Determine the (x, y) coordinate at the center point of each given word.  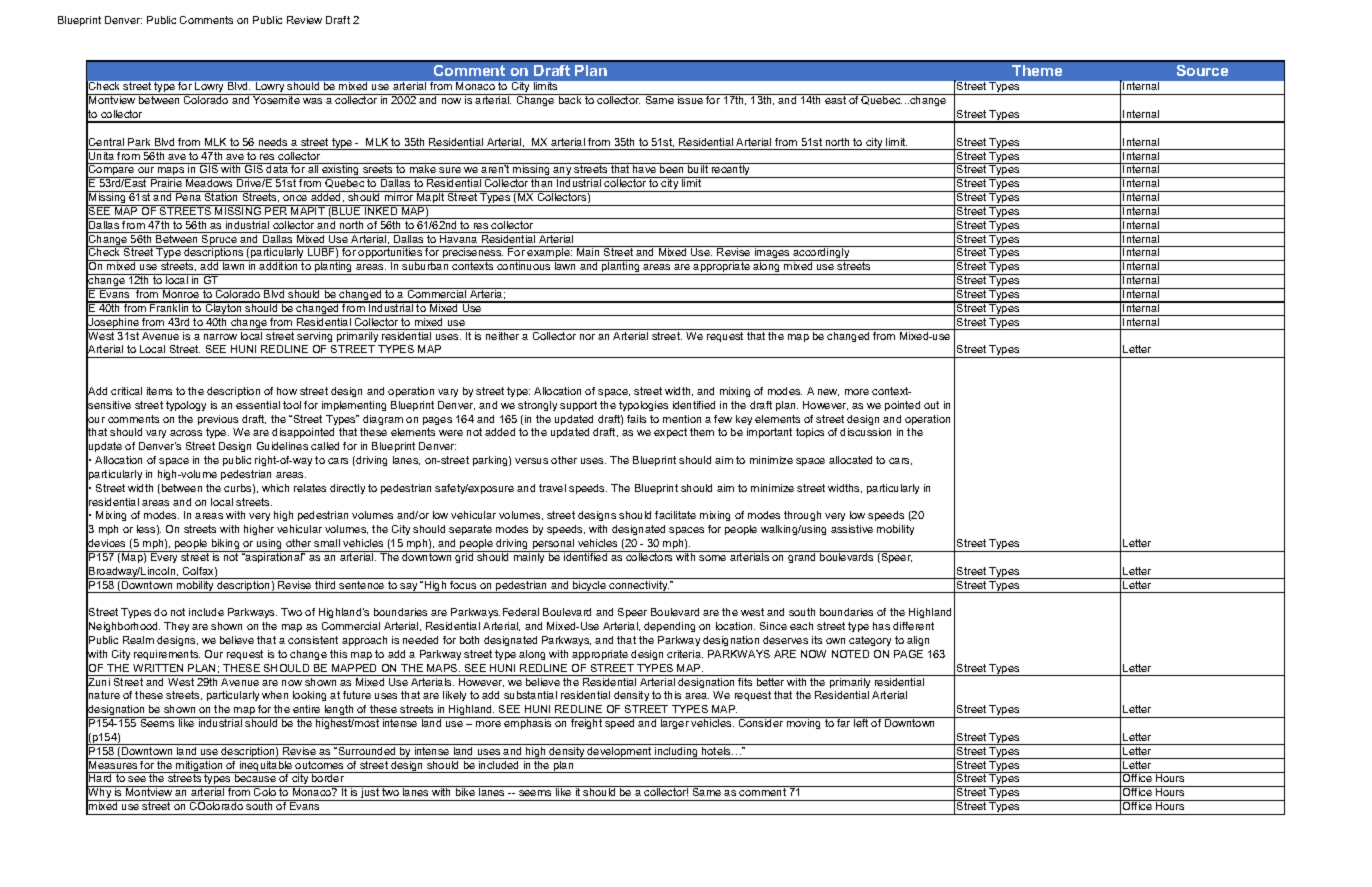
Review (304, 20)
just (370, 793)
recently (731, 170)
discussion (865, 432)
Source (1202, 70)
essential (258, 405)
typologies (643, 406)
